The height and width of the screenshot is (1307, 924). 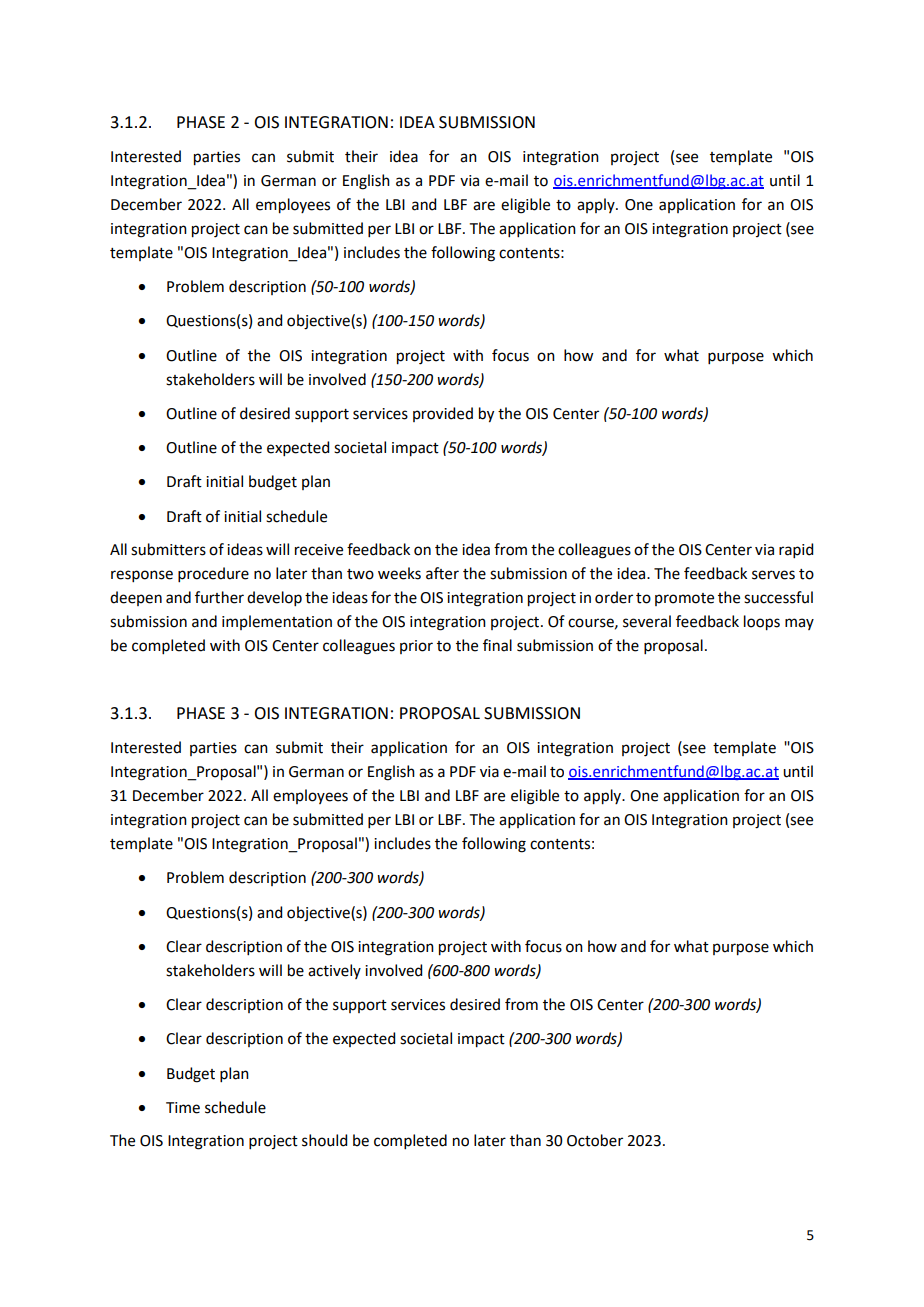 What do you see at coordinates (183, 1108) in the screenshot?
I see `Time` at bounding box center [183, 1108].
